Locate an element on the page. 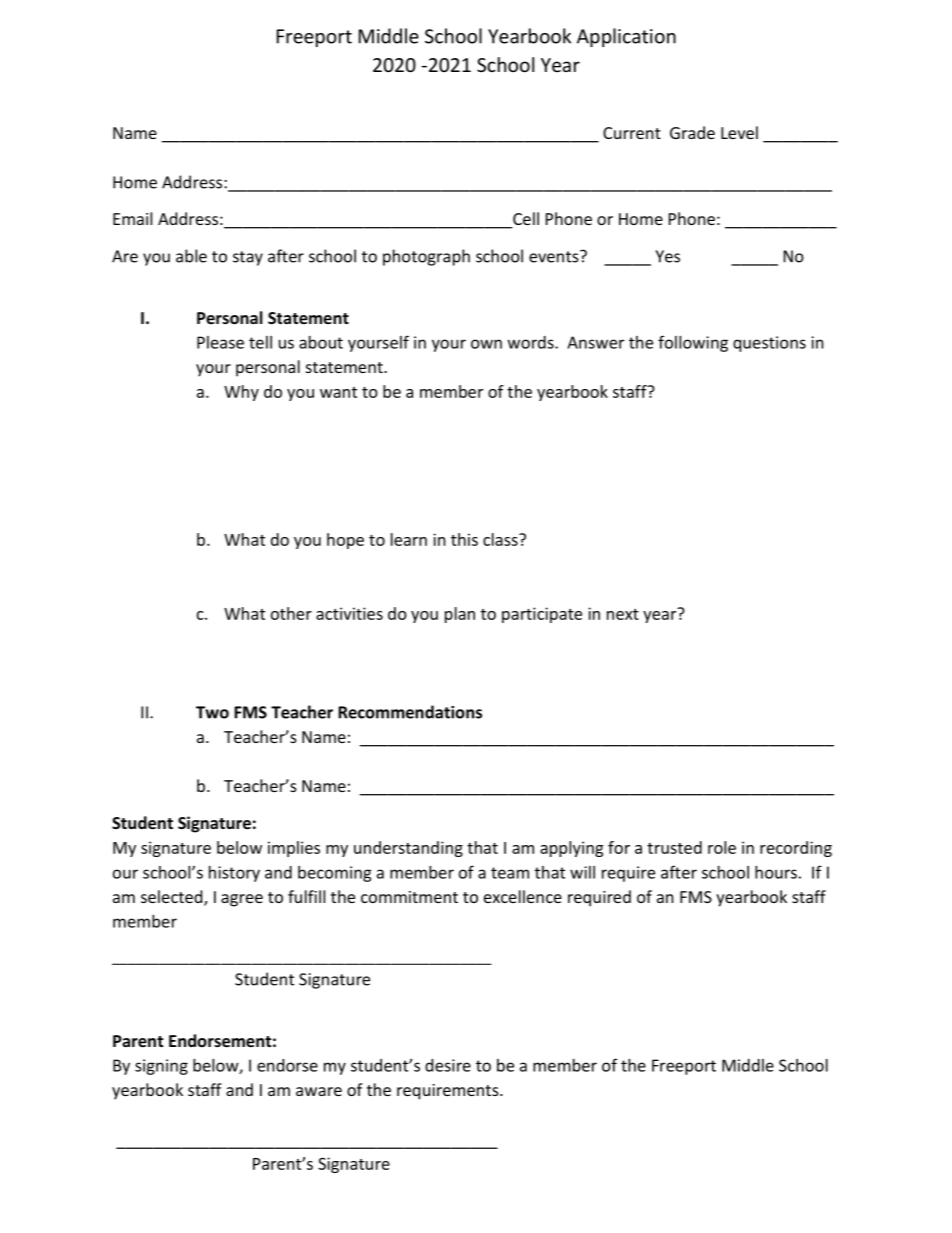 The image size is (952, 1233). own is located at coordinates (486, 344).
